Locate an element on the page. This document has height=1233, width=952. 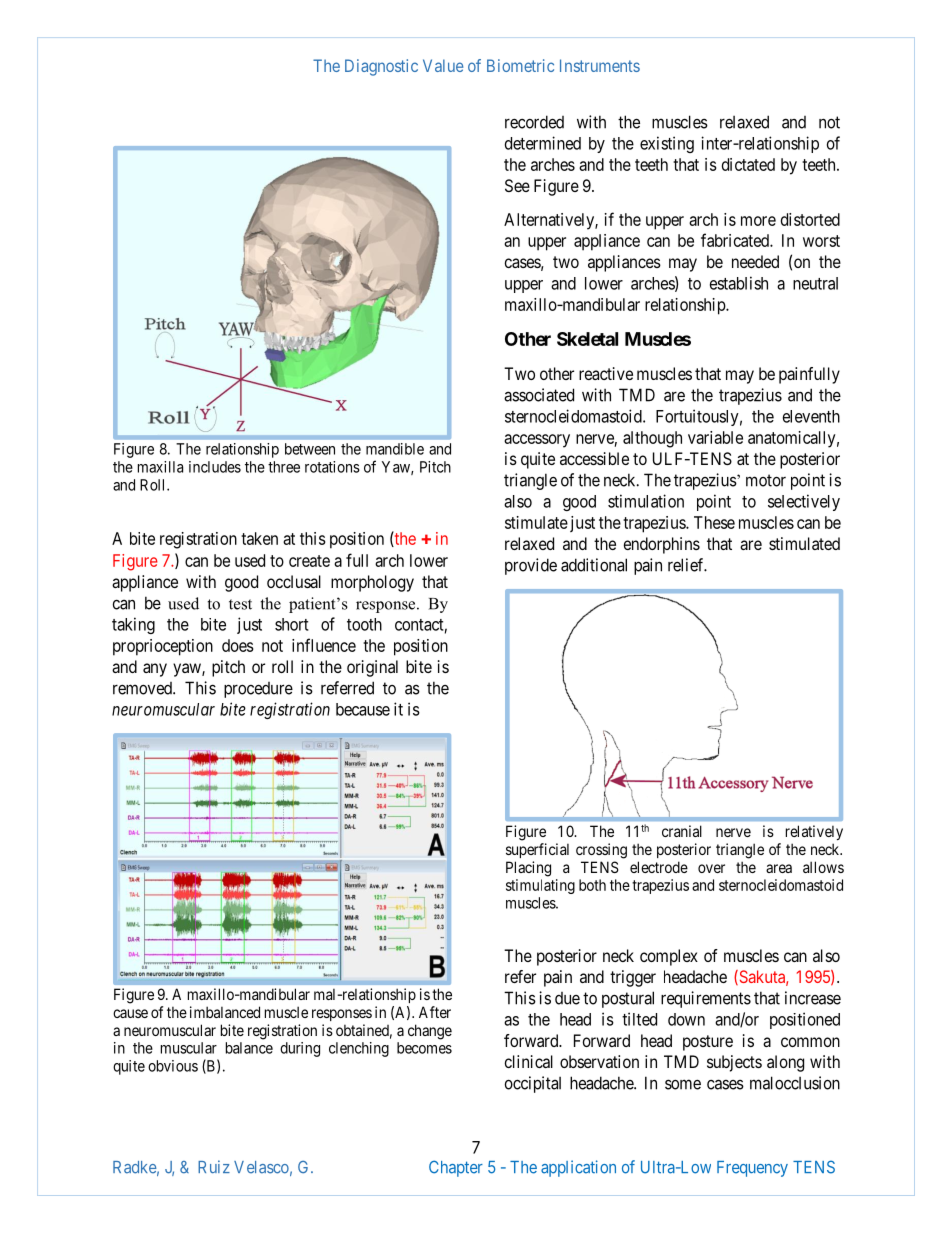
Chapter is located at coordinates (456, 1168).
